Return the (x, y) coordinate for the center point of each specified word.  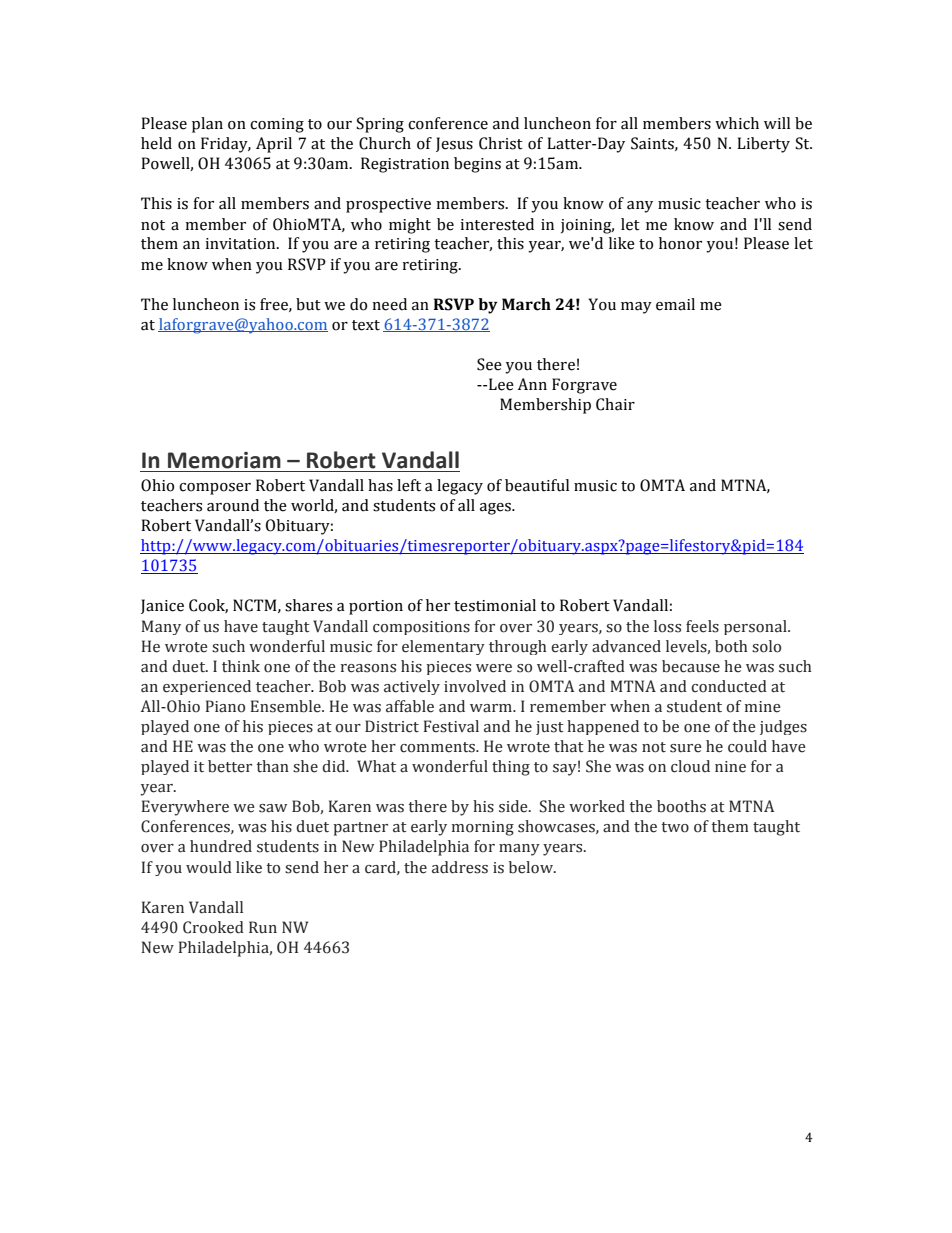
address (460, 867)
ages (496, 509)
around (233, 505)
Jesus (454, 144)
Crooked (213, 927)
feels (702, 626)
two (675, 827)
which (737, 123)
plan (207, 125)
